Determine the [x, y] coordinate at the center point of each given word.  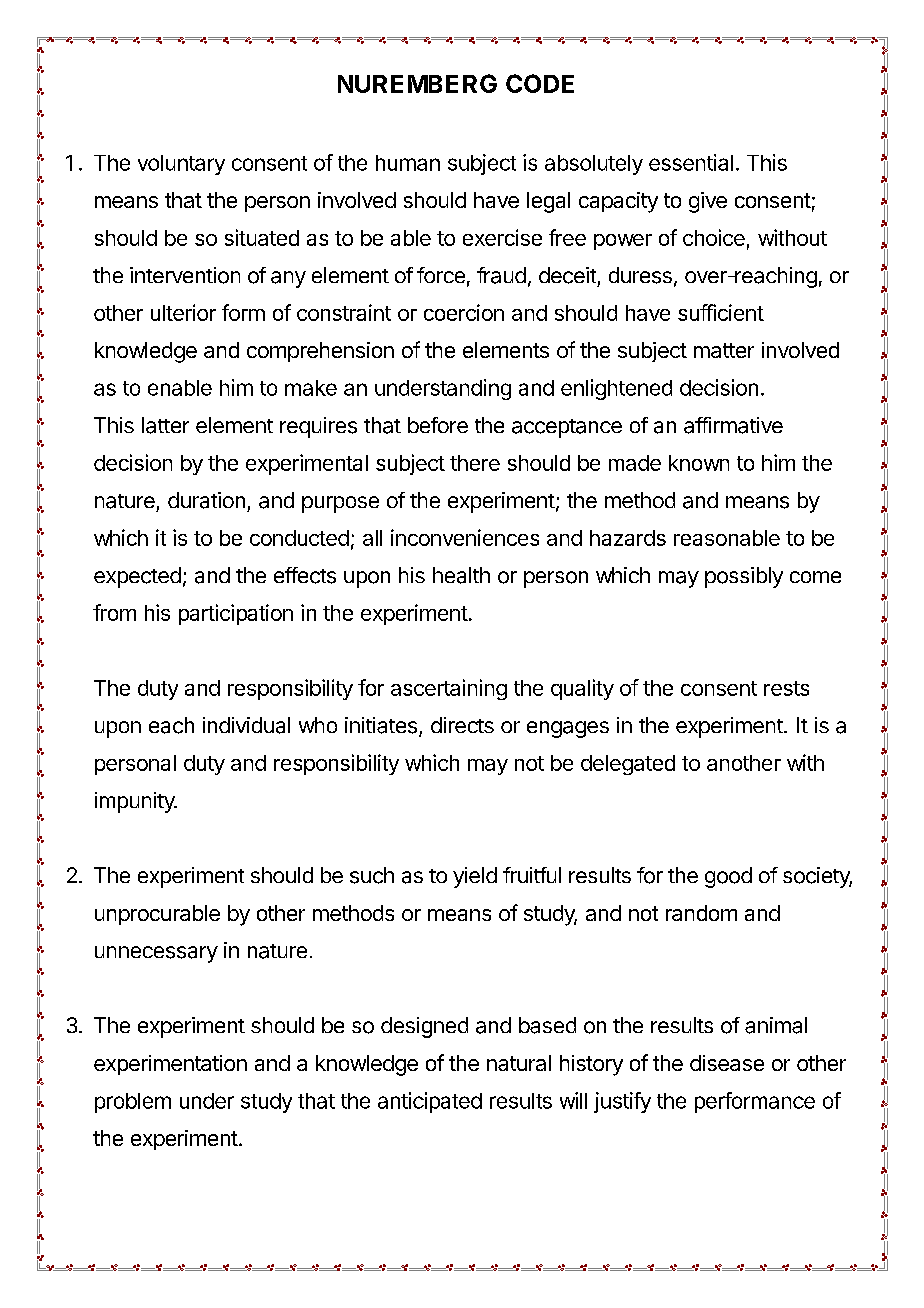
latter [165, 425]
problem [133, 1103]
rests [786, 688]
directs [462, 725]
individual [246, 725]
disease [727, 1063]
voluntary [181, 165]
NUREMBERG [417, 83]
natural [519, 1063]
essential [691, 162]
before [438, 425]
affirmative [733, 425]
